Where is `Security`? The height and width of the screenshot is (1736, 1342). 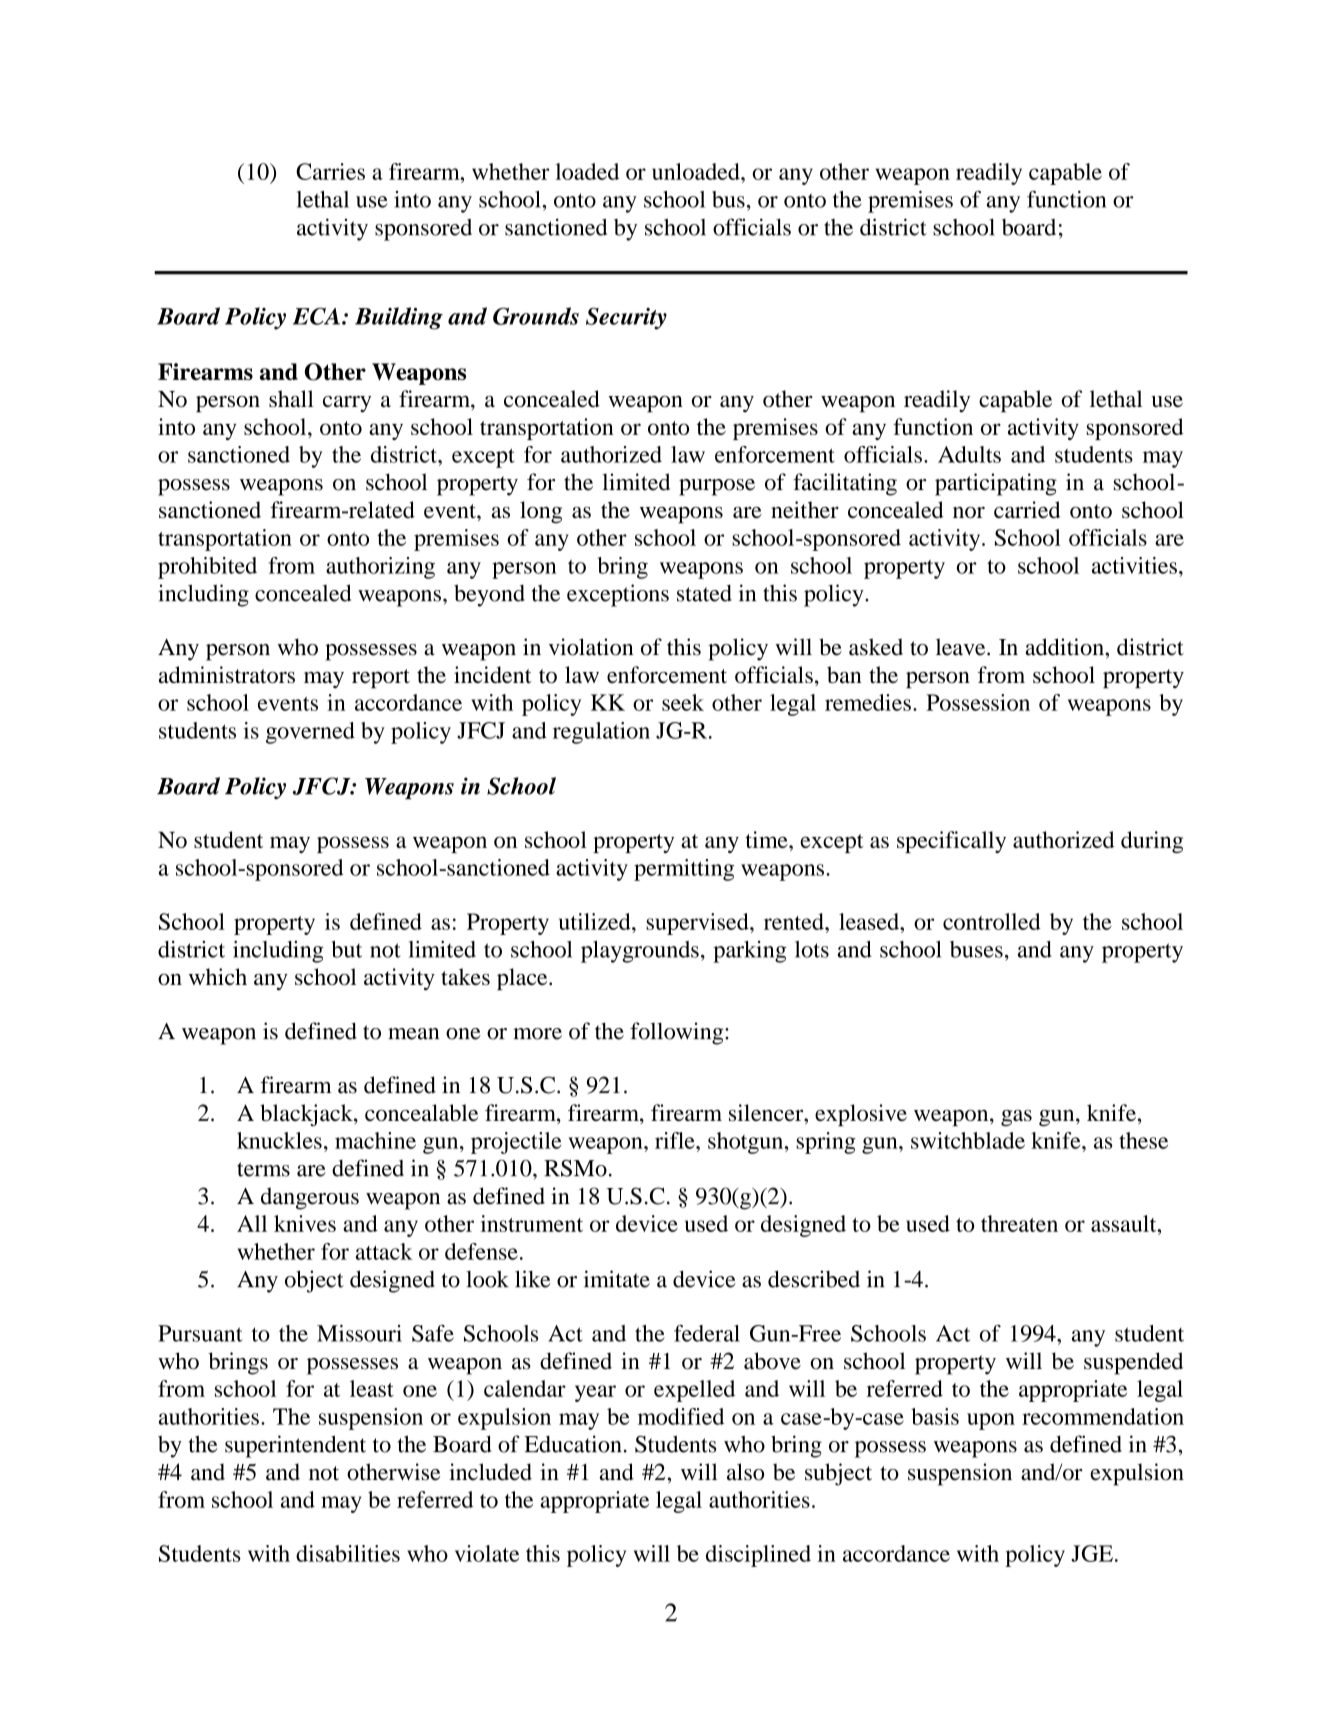 Security is located at coordinates (626, 318).
